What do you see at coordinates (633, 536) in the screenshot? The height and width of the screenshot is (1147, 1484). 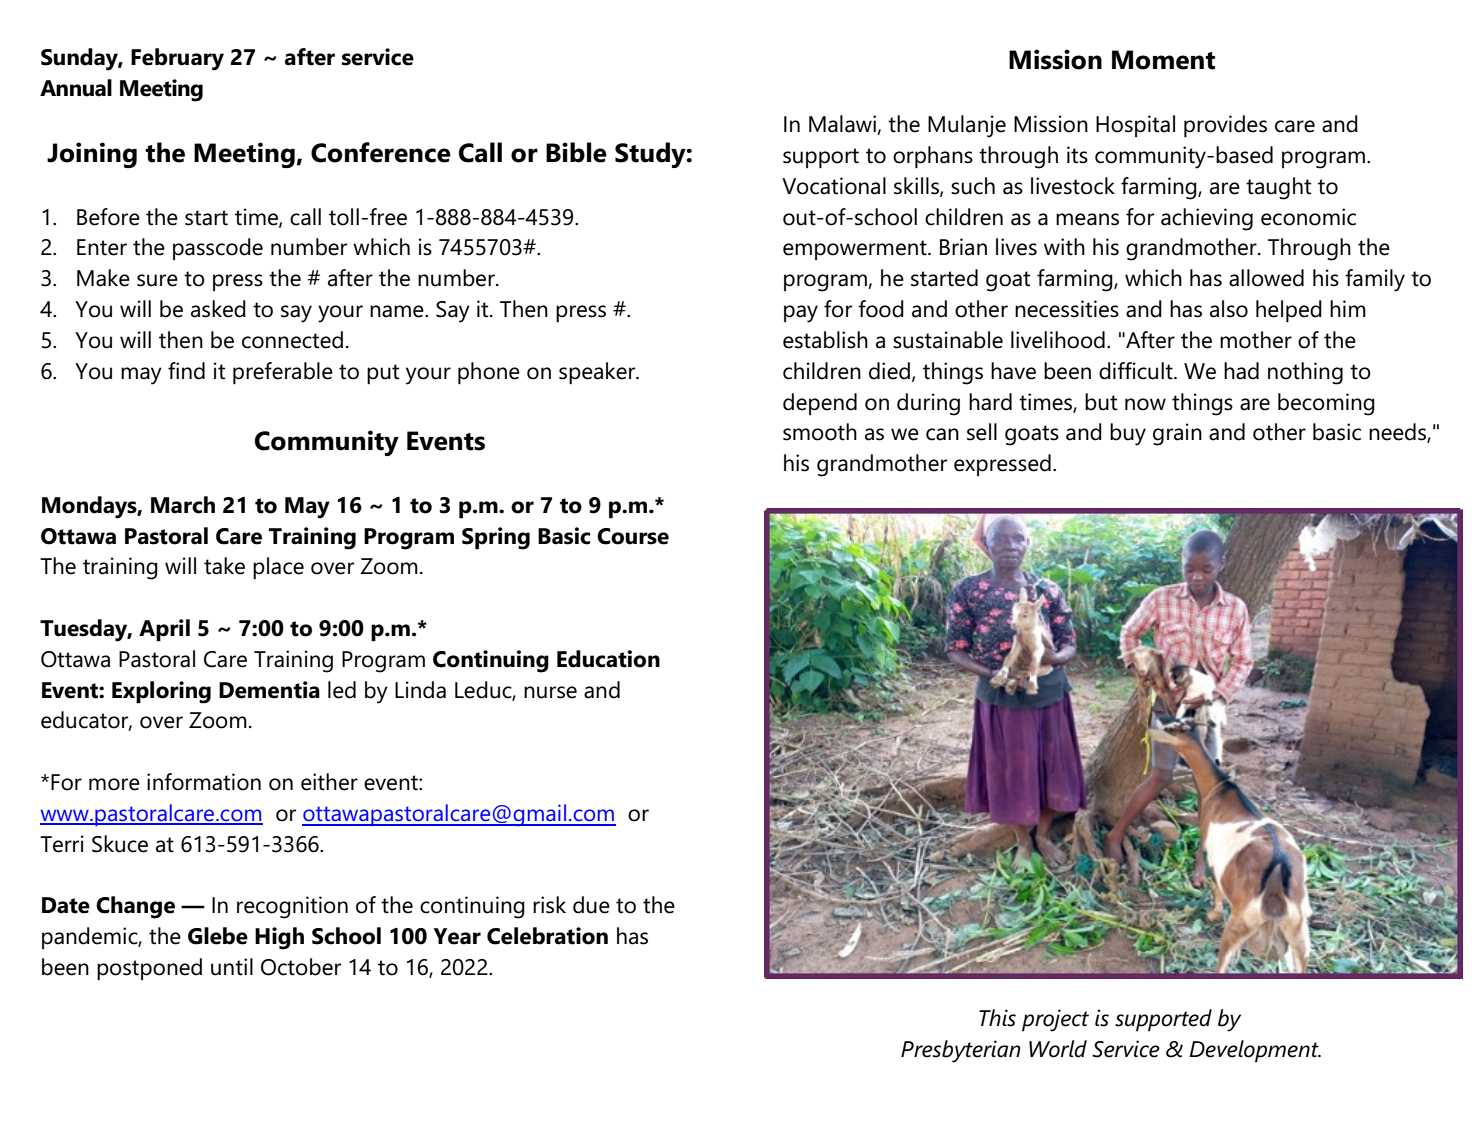 I see `Course` at bounding box center [633, 536].
